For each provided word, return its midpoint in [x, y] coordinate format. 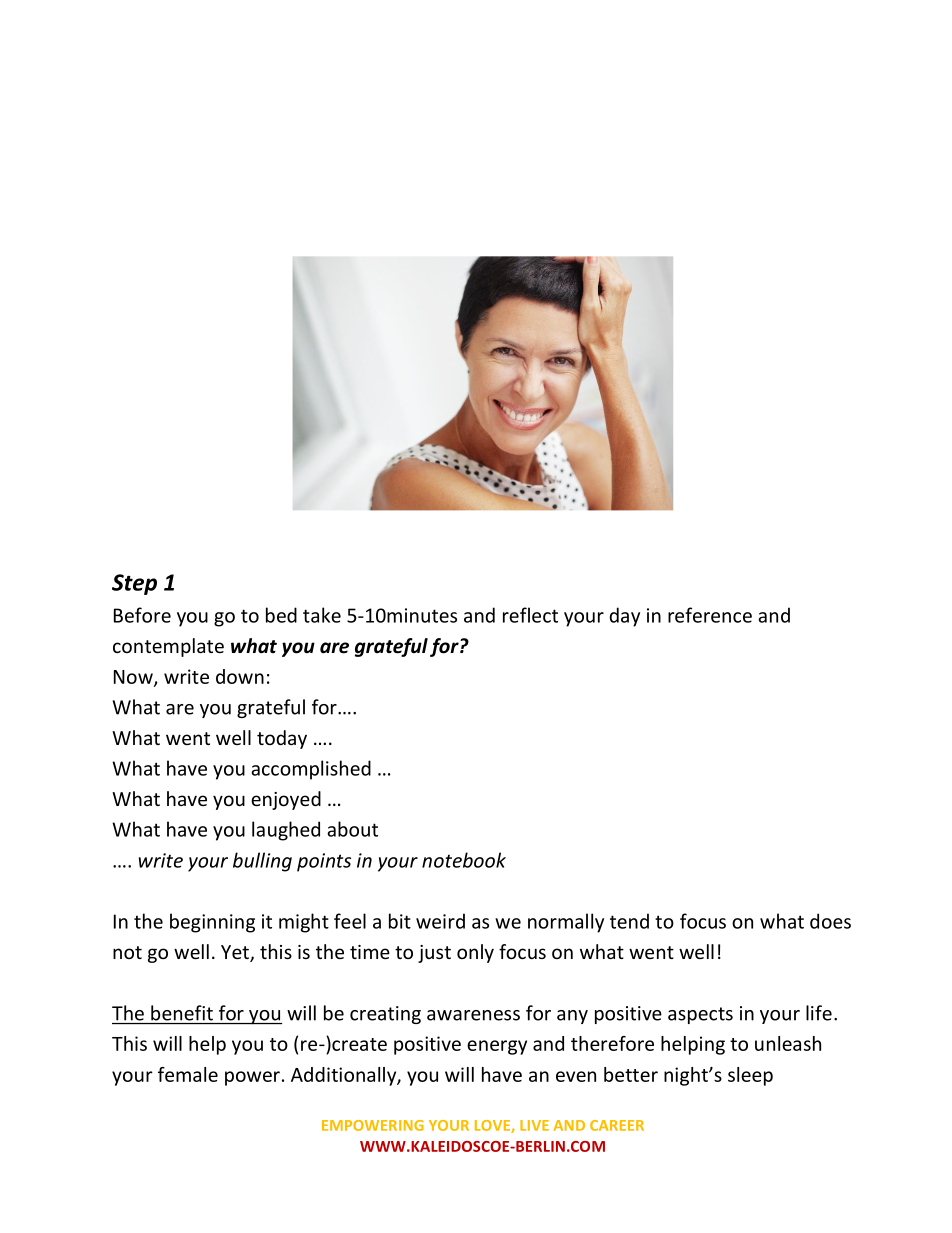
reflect [530, 615]
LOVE [493, 1126]
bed [281, 615]
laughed [286, 831]
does [830, 921]
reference [710, 615]
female [188, 1074]
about [352, 829]
